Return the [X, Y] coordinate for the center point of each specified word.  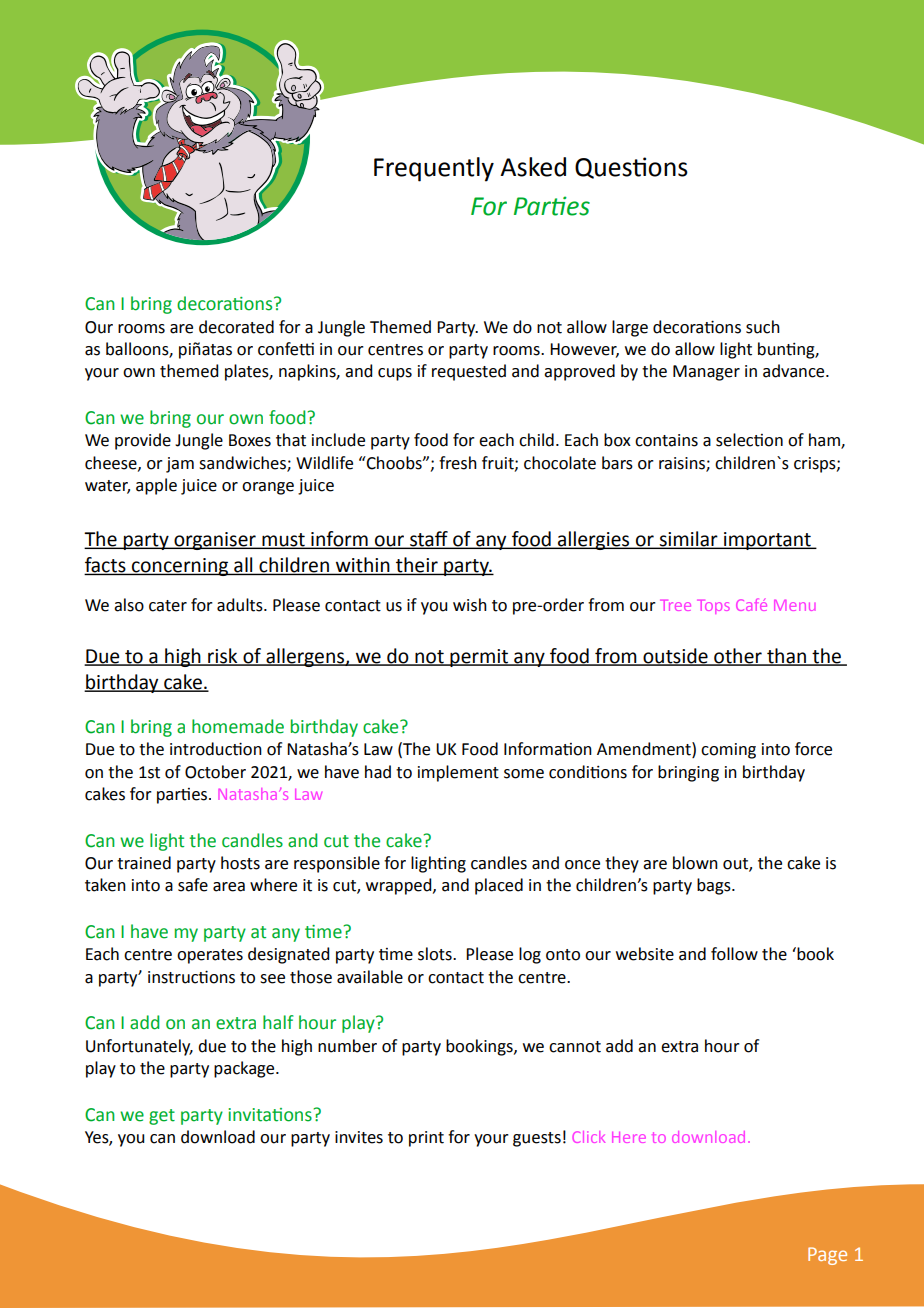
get [162, 1117]
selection [749, 440]
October [215, 772]
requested [469, 372]
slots [436, 954]
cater [168, 606]
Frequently [434, 169]
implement [458, 773]
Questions [631, 168]
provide [143, 441]
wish [470, 605]
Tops [713, 607]
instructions [191, 977]
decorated [236, 327]
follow [734, 954]
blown [695, 863]
